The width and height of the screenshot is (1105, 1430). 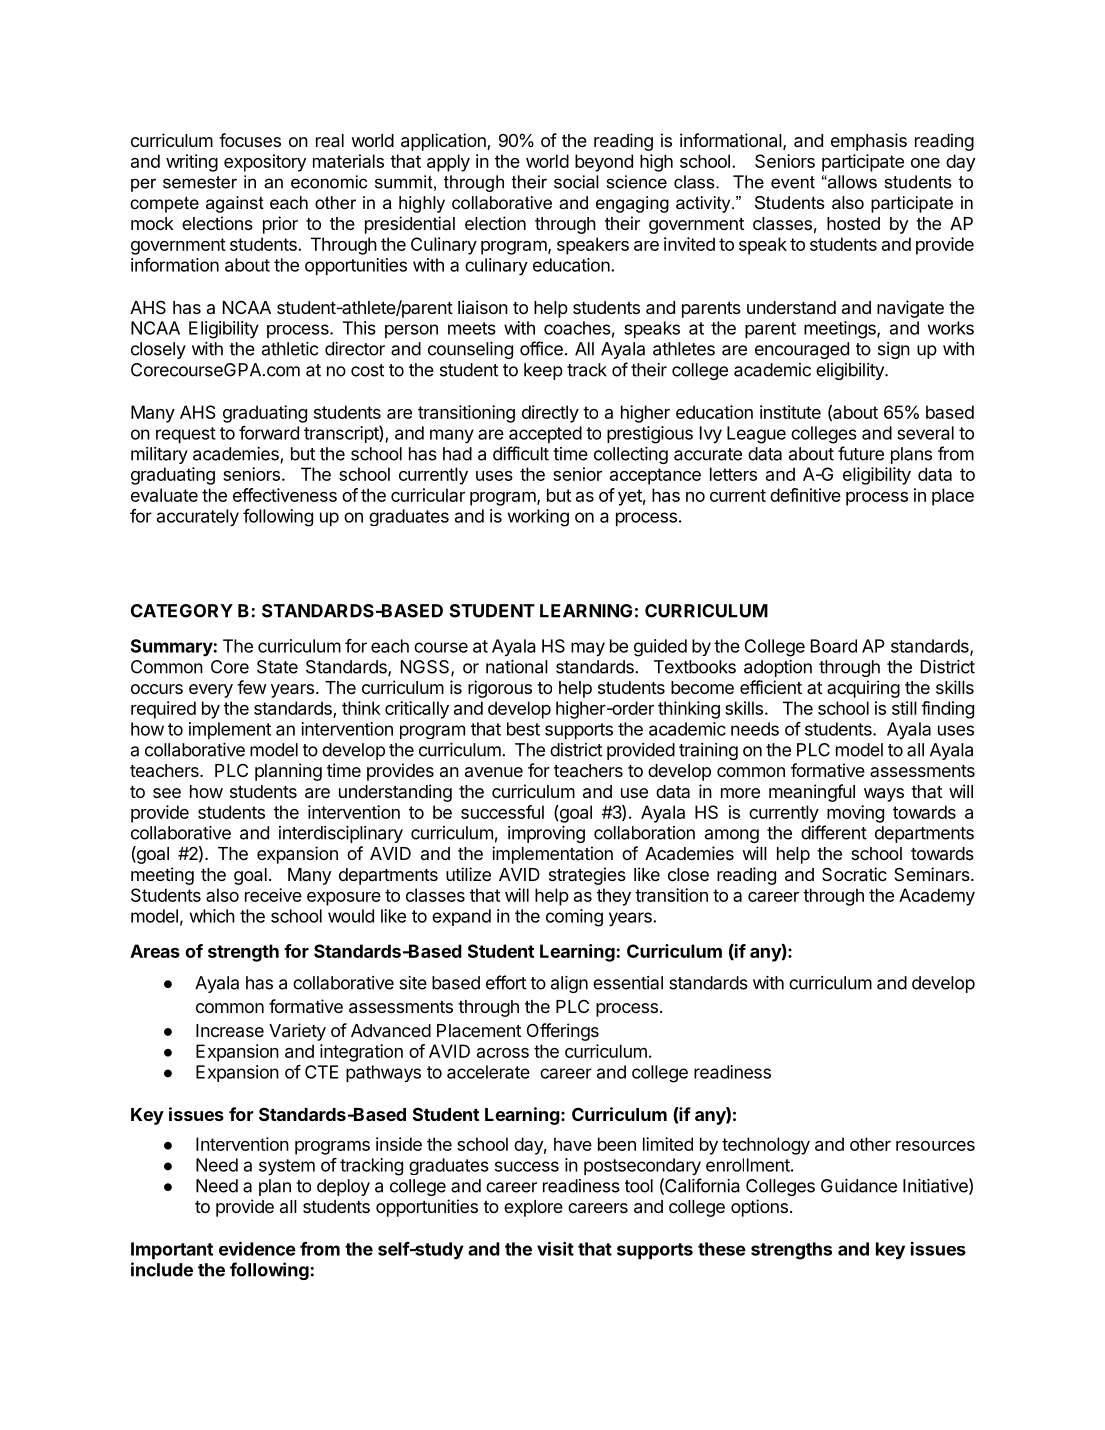 I want to click on emphasis, so click(x=869, y=142).
